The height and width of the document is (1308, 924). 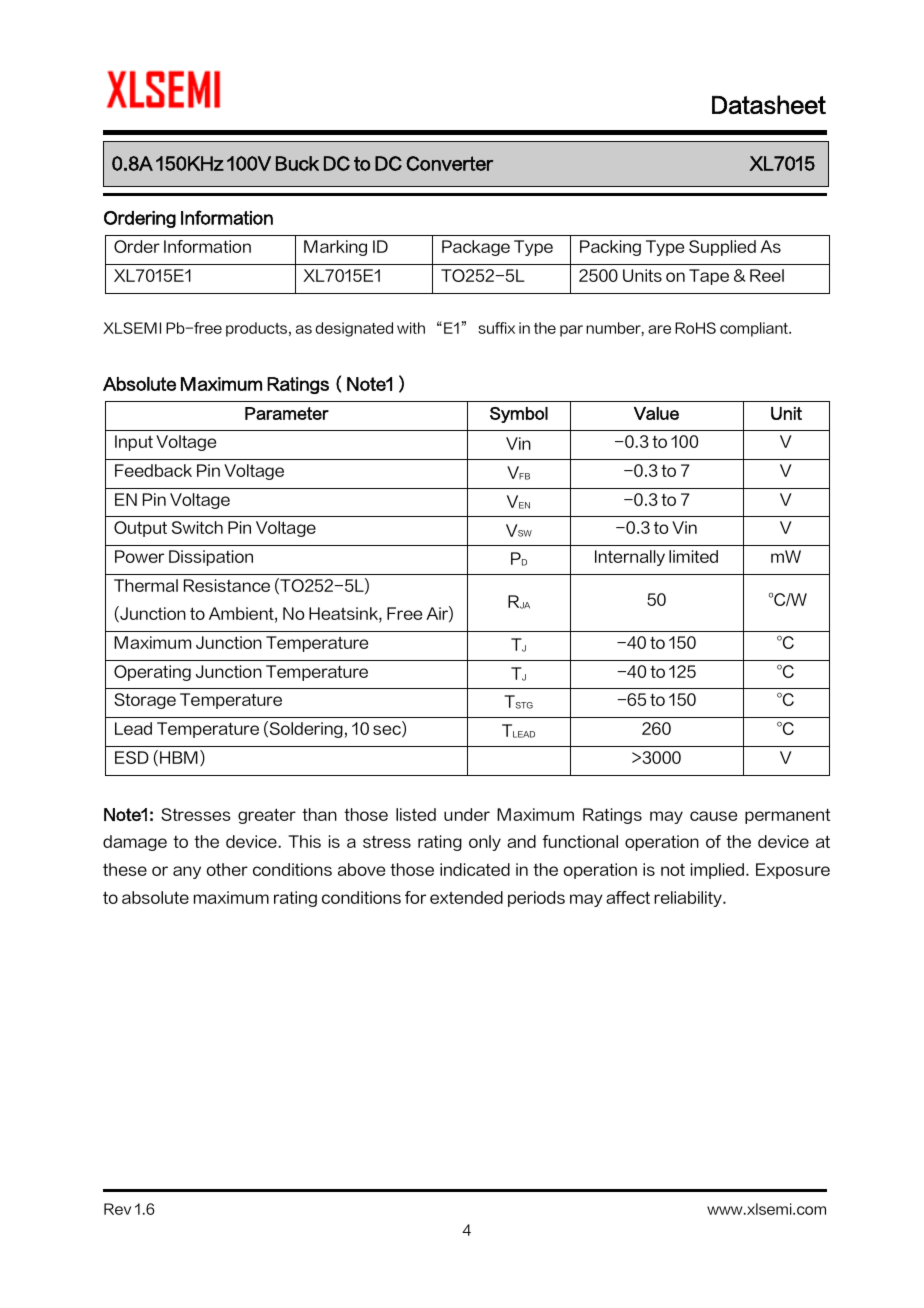 What do you see at coordinates (467, 814) in the document?
I see `under` at bounding box center [467, 814].
